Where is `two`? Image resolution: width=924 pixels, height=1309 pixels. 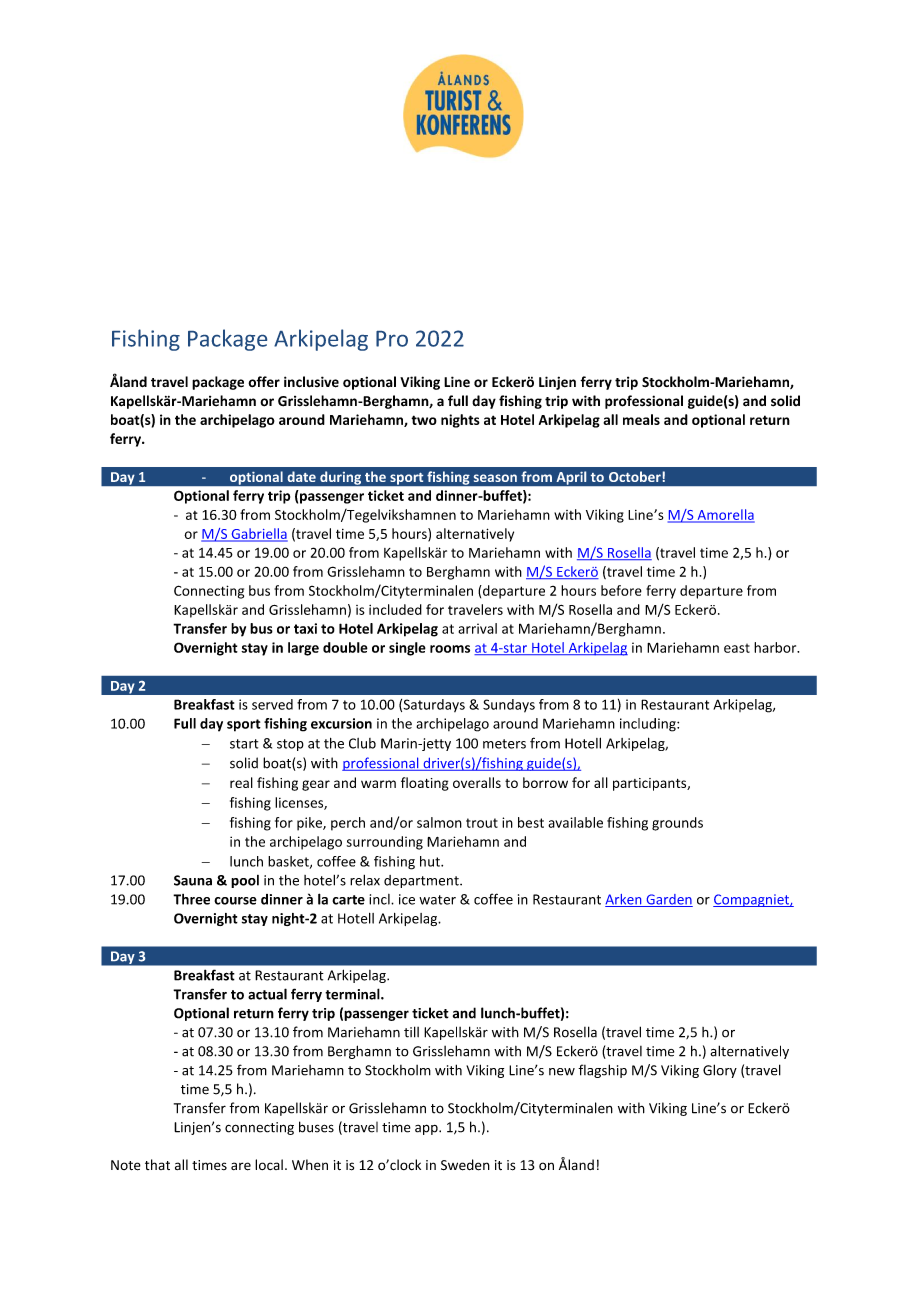
two is located at coordinates (424, 420).
